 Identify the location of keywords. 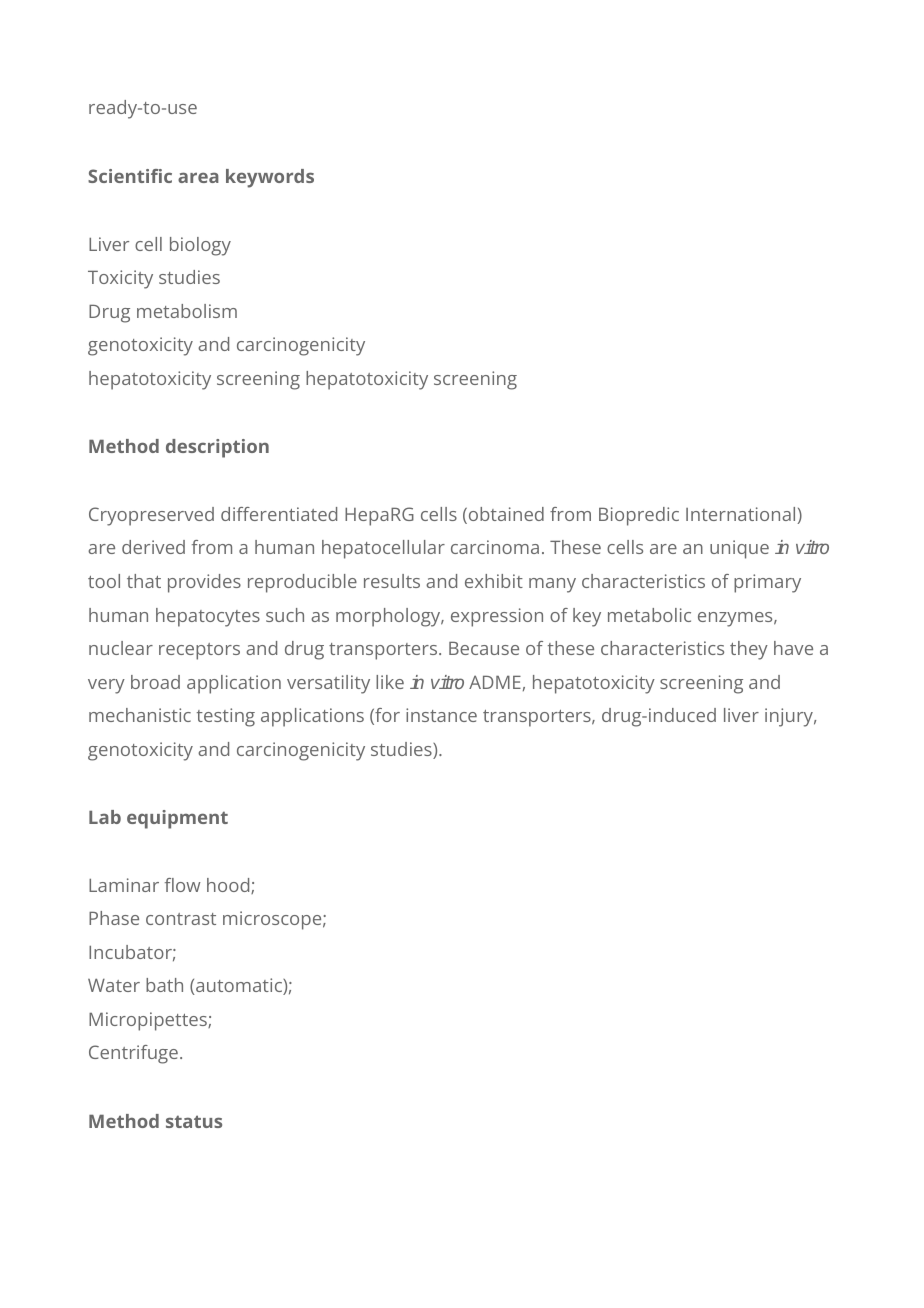
(270, 178).
